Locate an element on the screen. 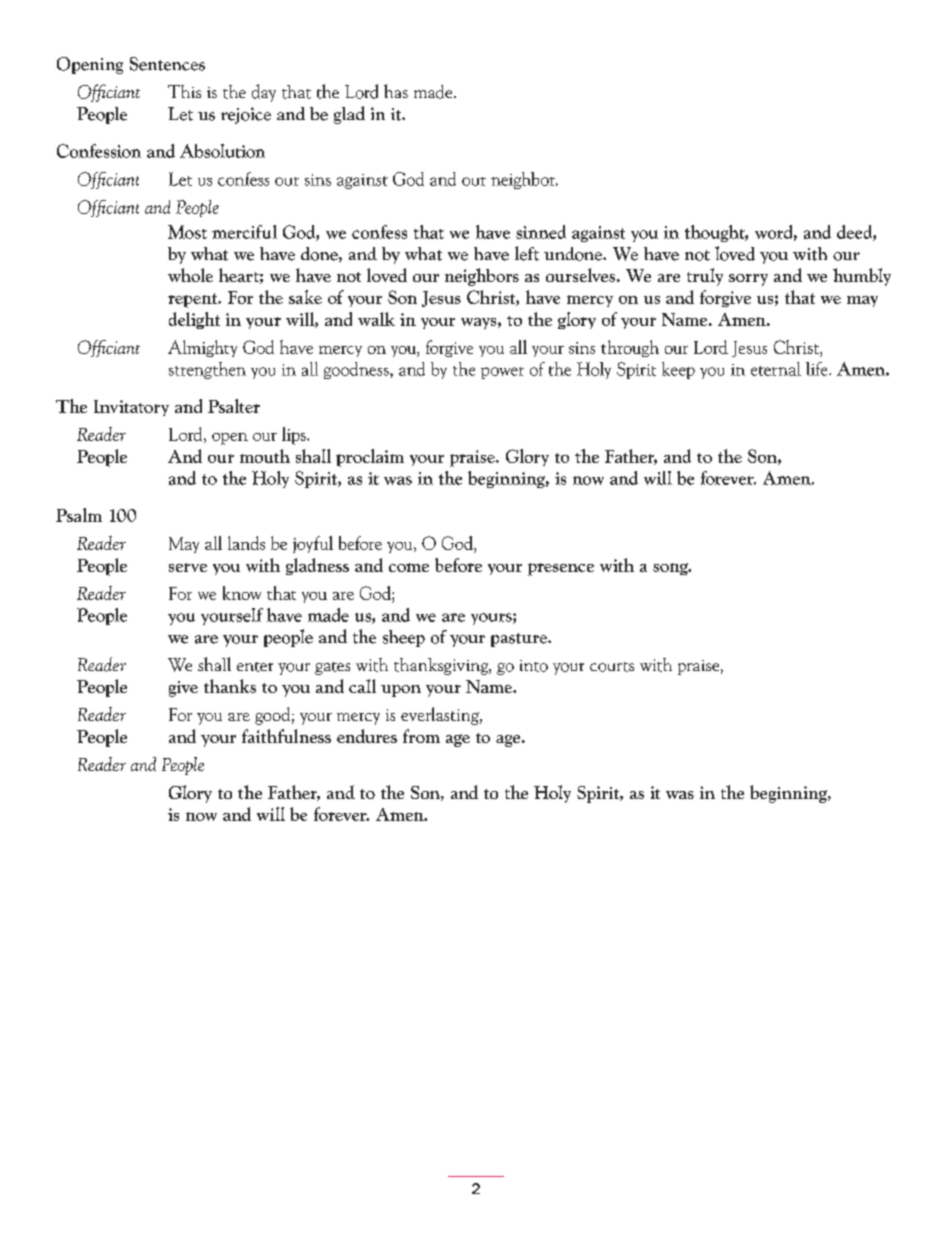  sorry is located at coordinates (748, 280).
